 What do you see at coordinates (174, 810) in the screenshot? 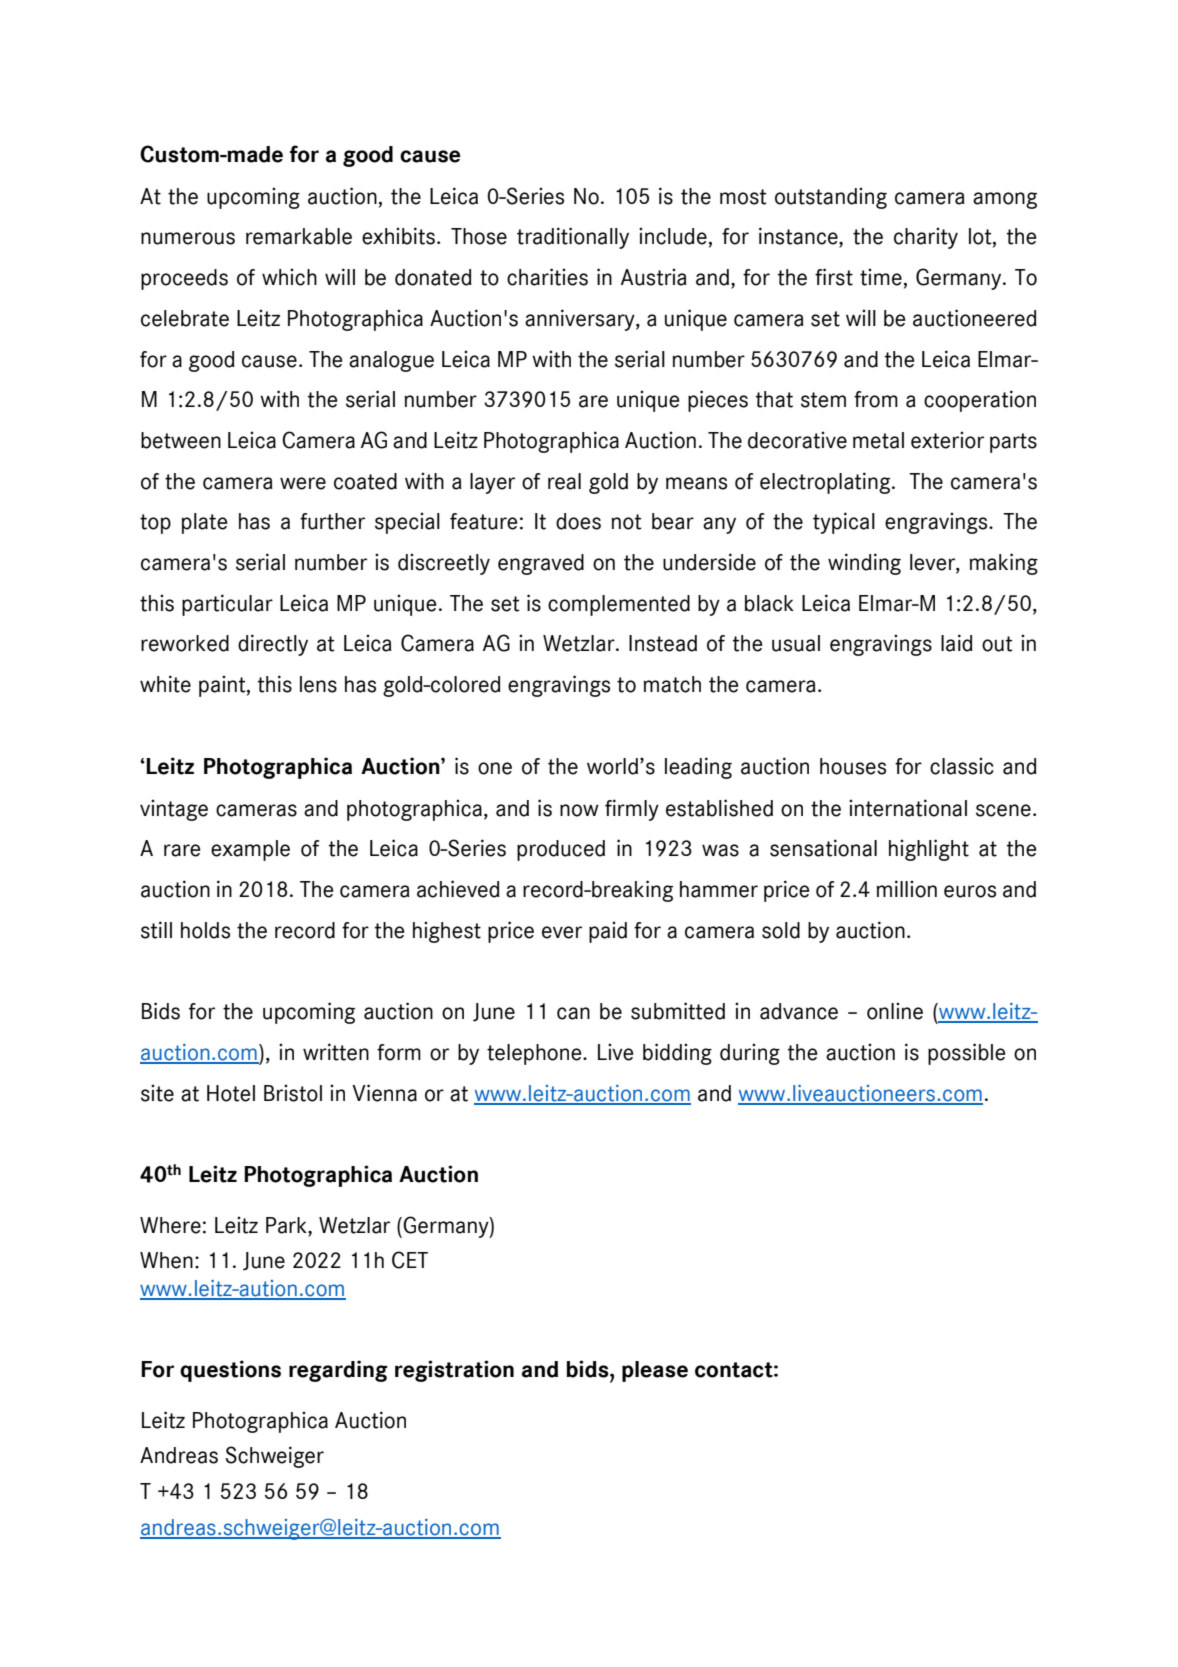
I see `vintage` at bounding box center [174, 810].
